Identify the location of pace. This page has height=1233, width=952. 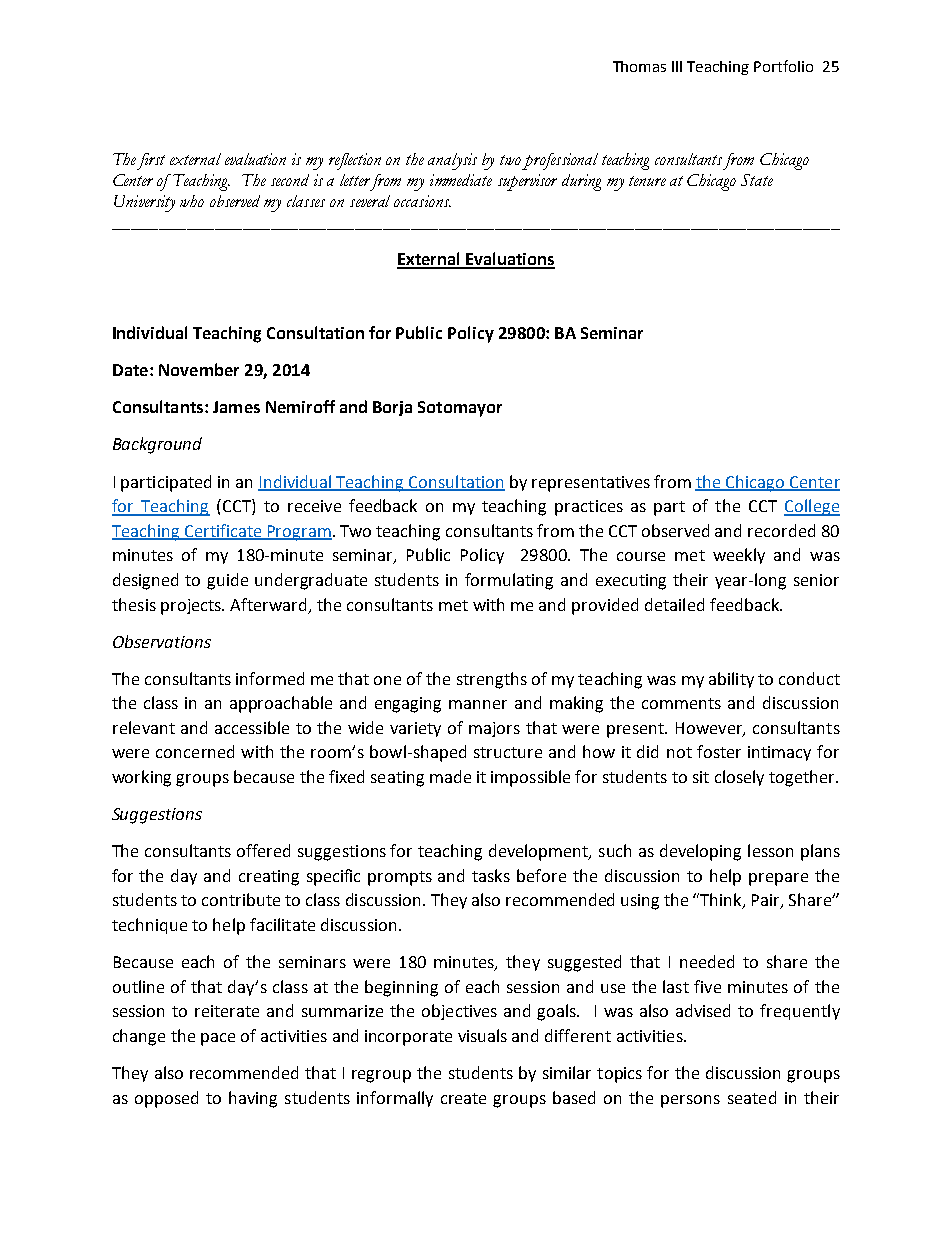
(218, 1039).
